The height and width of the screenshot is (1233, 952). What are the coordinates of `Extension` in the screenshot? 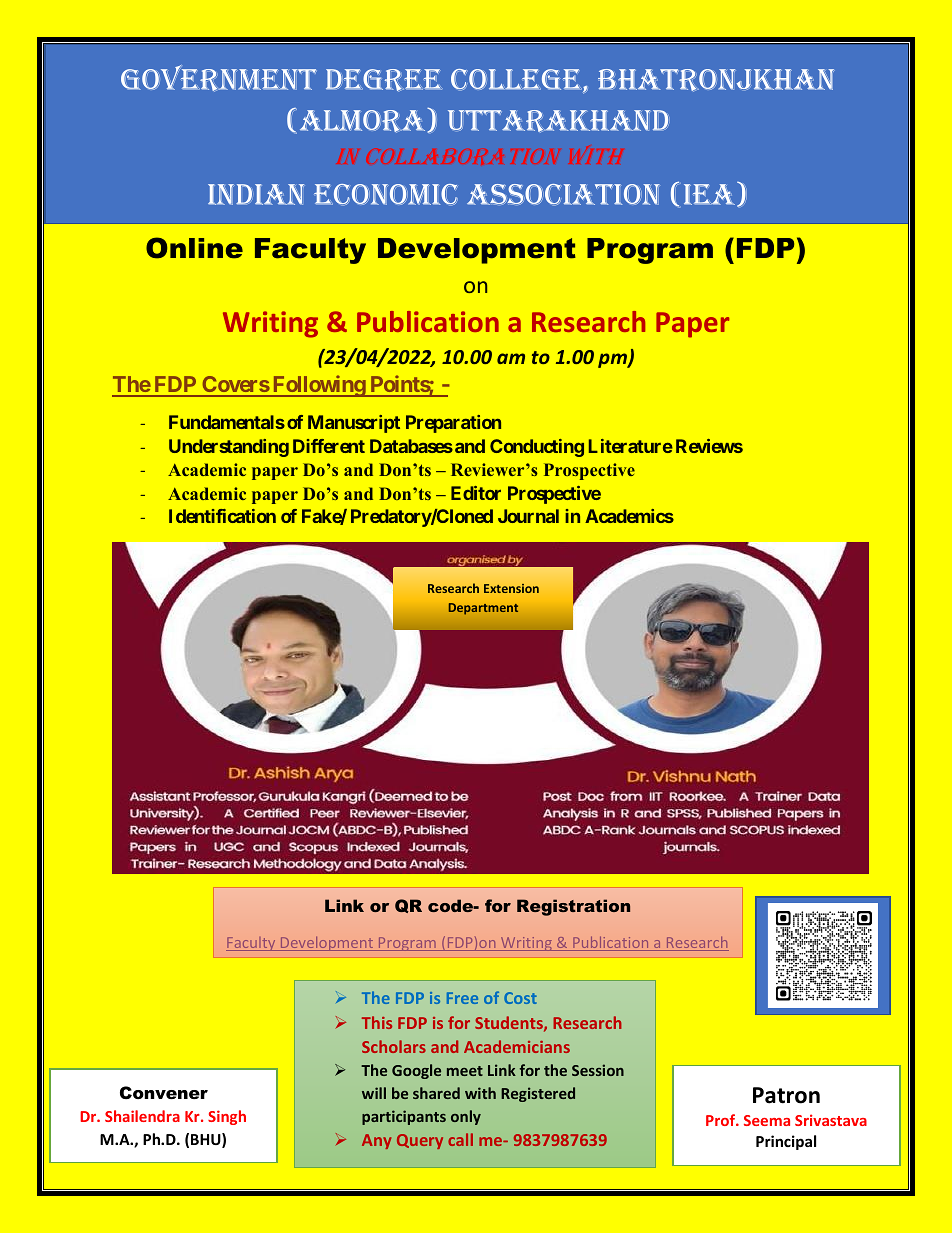 It's located at (511, 588).
